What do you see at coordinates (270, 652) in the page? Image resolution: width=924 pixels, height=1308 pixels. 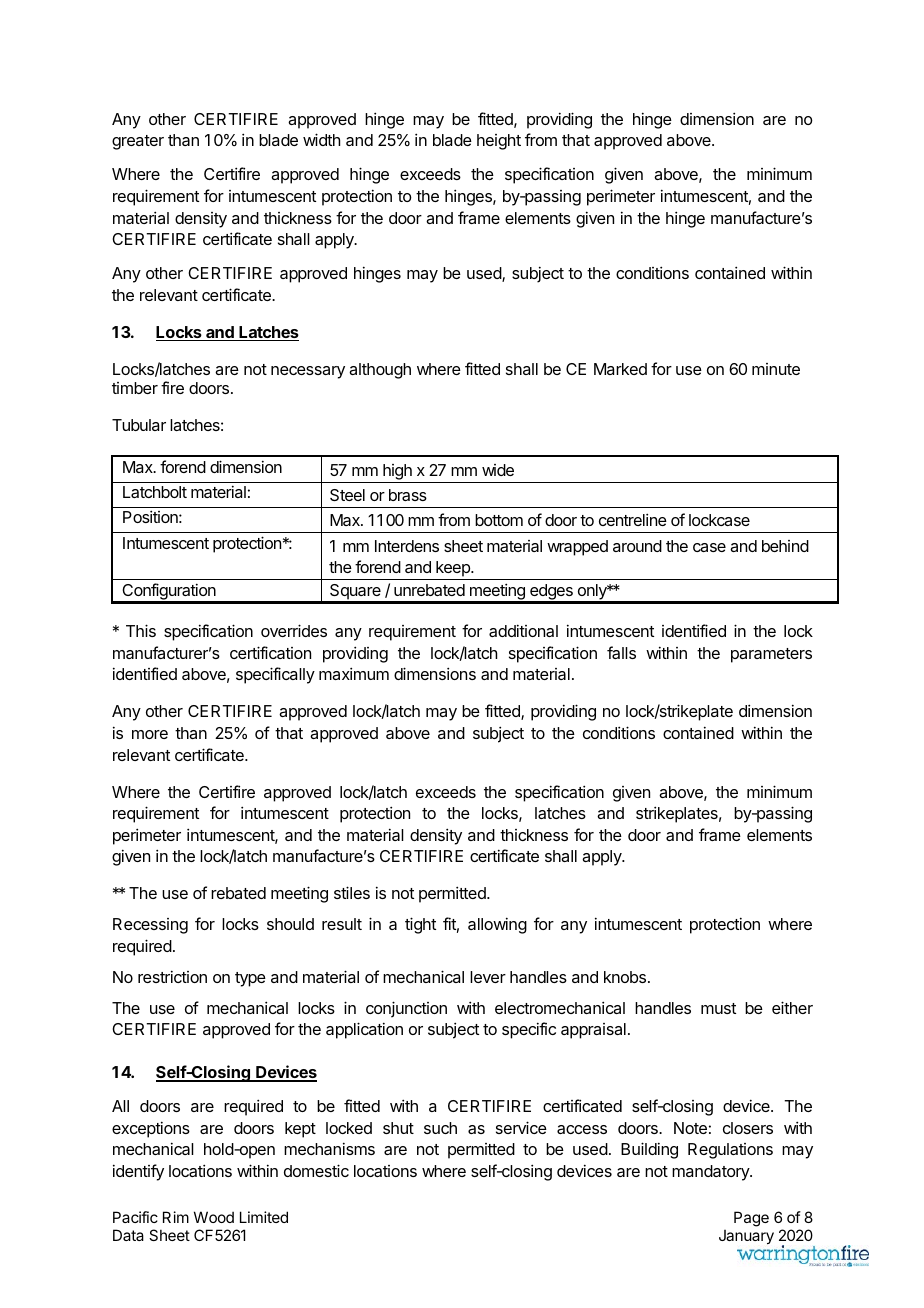 I see `certification` at bounding box center [270, 652].
